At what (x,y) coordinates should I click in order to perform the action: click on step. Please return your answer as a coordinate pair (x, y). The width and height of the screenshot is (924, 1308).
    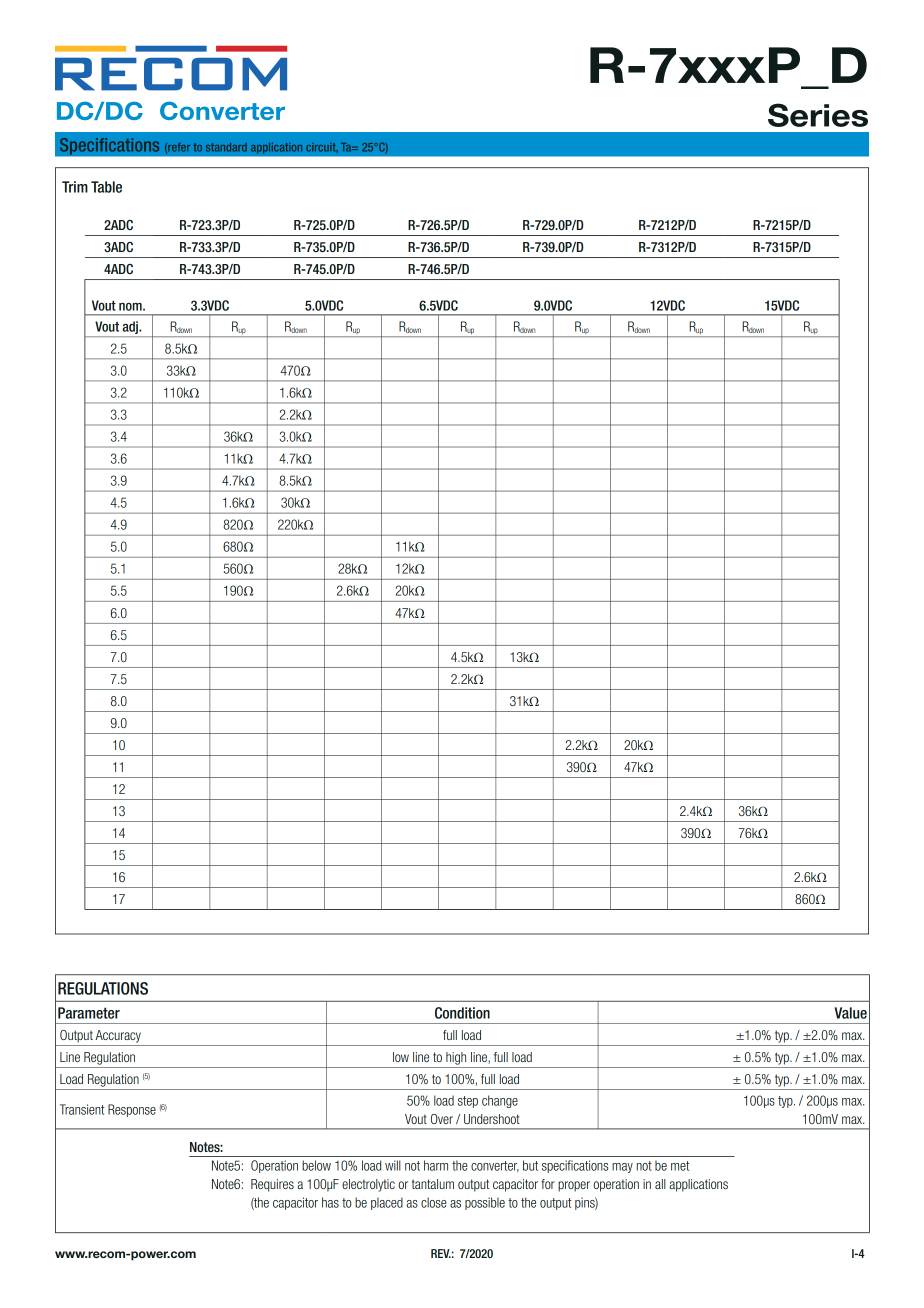
    Looking at the image, I should click on (468, 1102).
